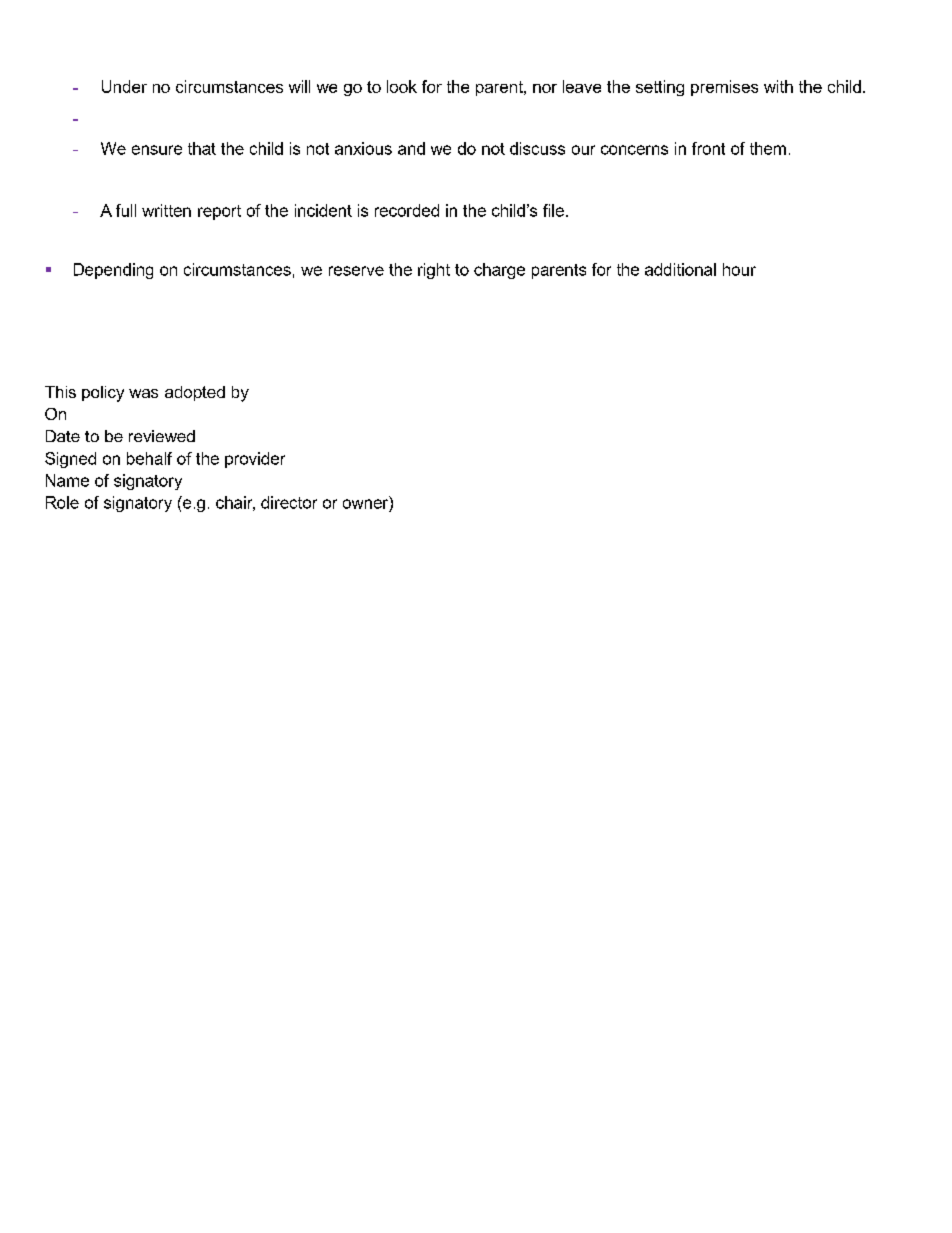  Describe the element at coordinates (724, 88) in the screenshot. I see `premises` at that location.
